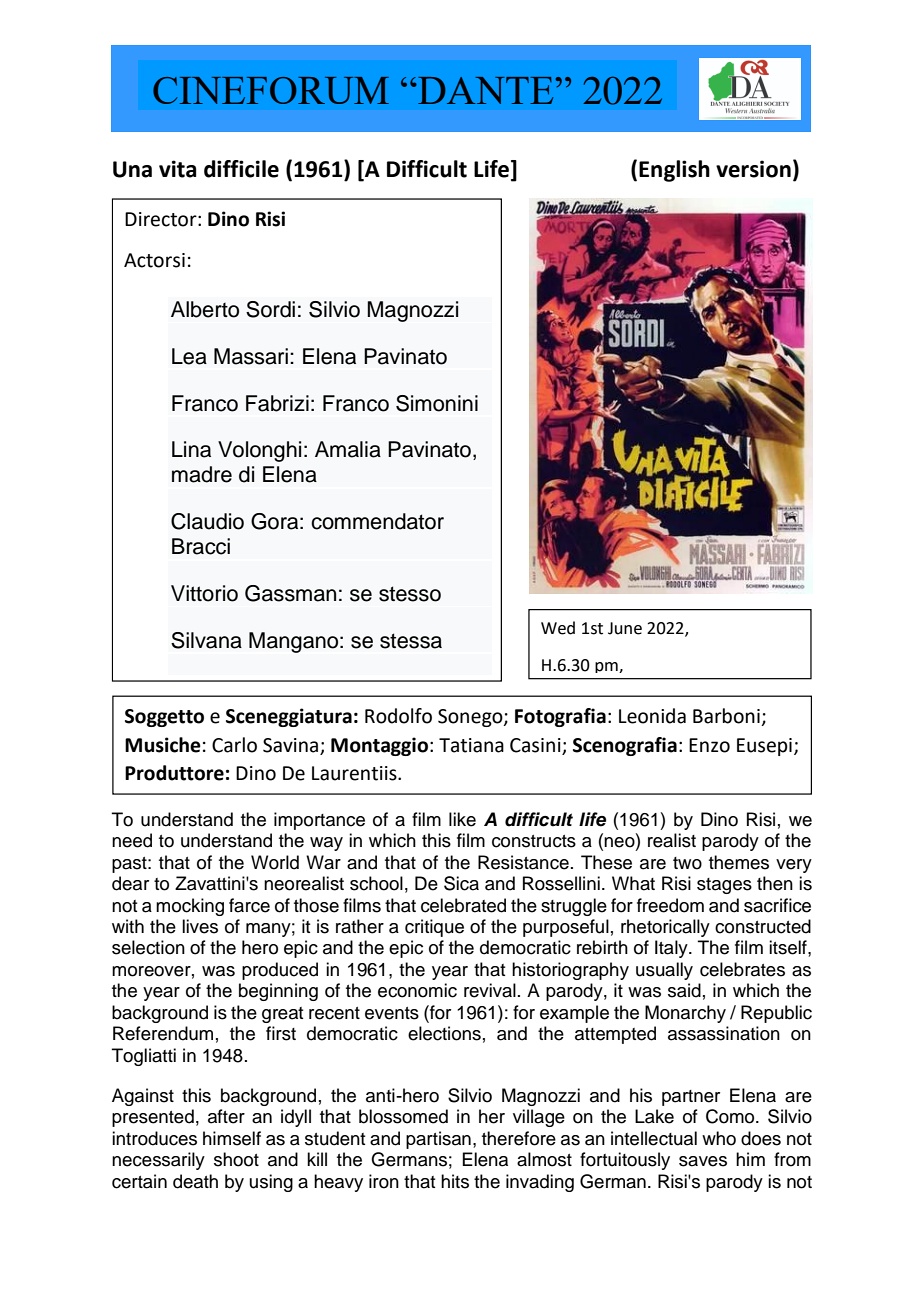  I want to click on English, so click(674, 171).
